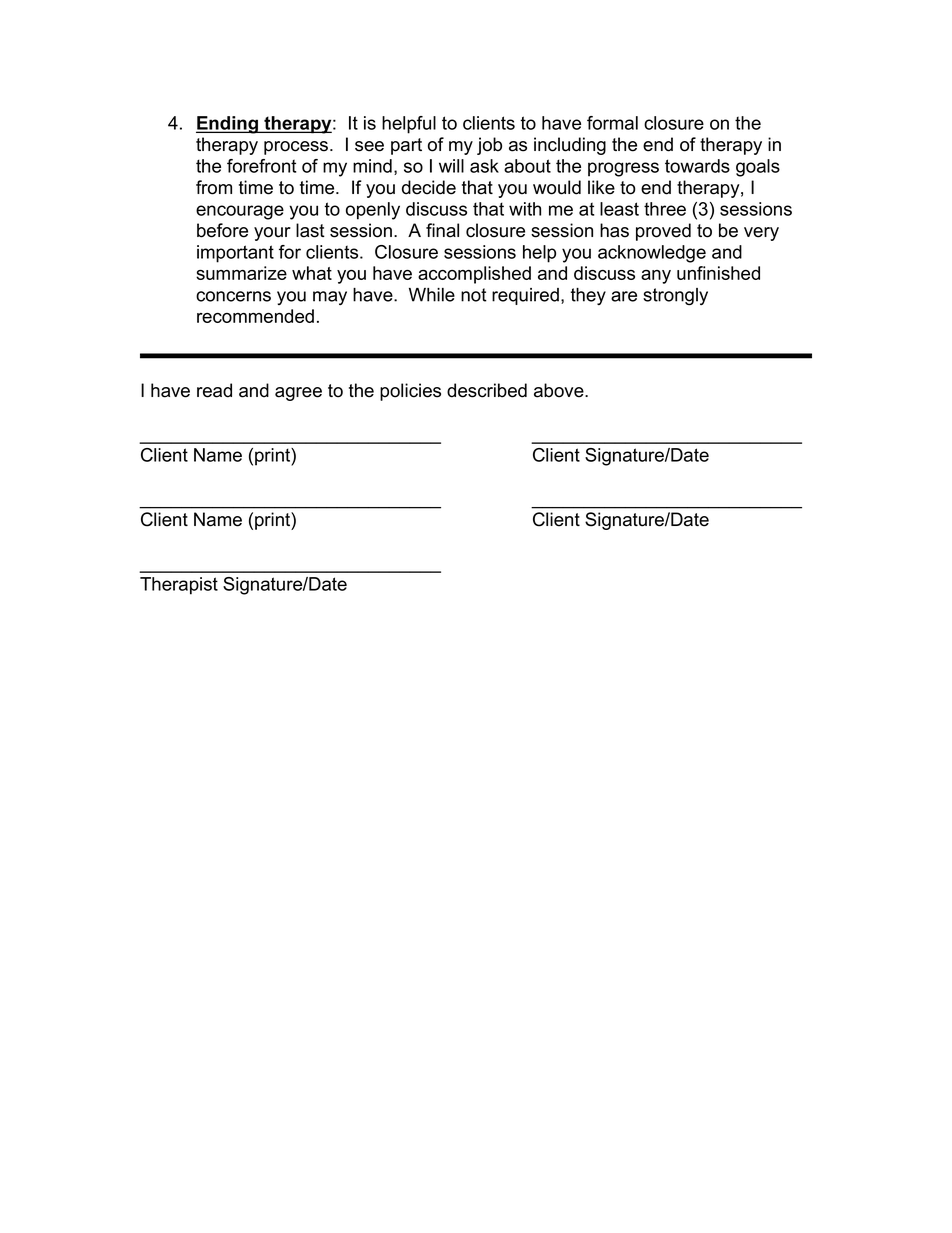 Image resolution: width=952 pixels, height=1233 pixels. I want to click on Therapist, so click(179, 586).
